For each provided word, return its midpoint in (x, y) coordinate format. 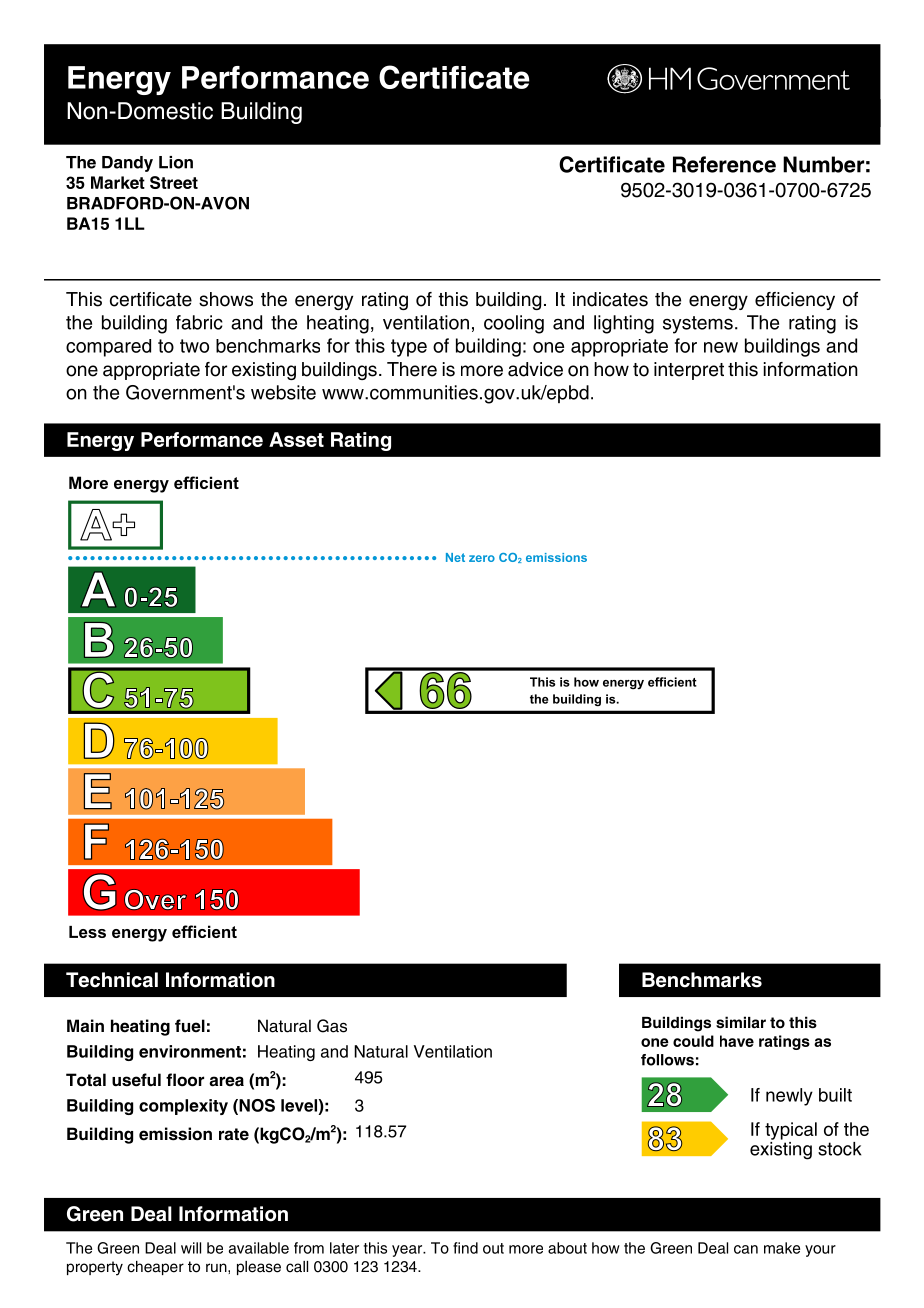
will (191, 1248)
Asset (296, 439)
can (746, 1249)
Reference (724, 164)
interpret (689, 371)
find (465, 1248)
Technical (112, 980)
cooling (514, 324)
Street (174, 182)
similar (741, 1022)
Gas (332, 1026)
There (412, 369)
